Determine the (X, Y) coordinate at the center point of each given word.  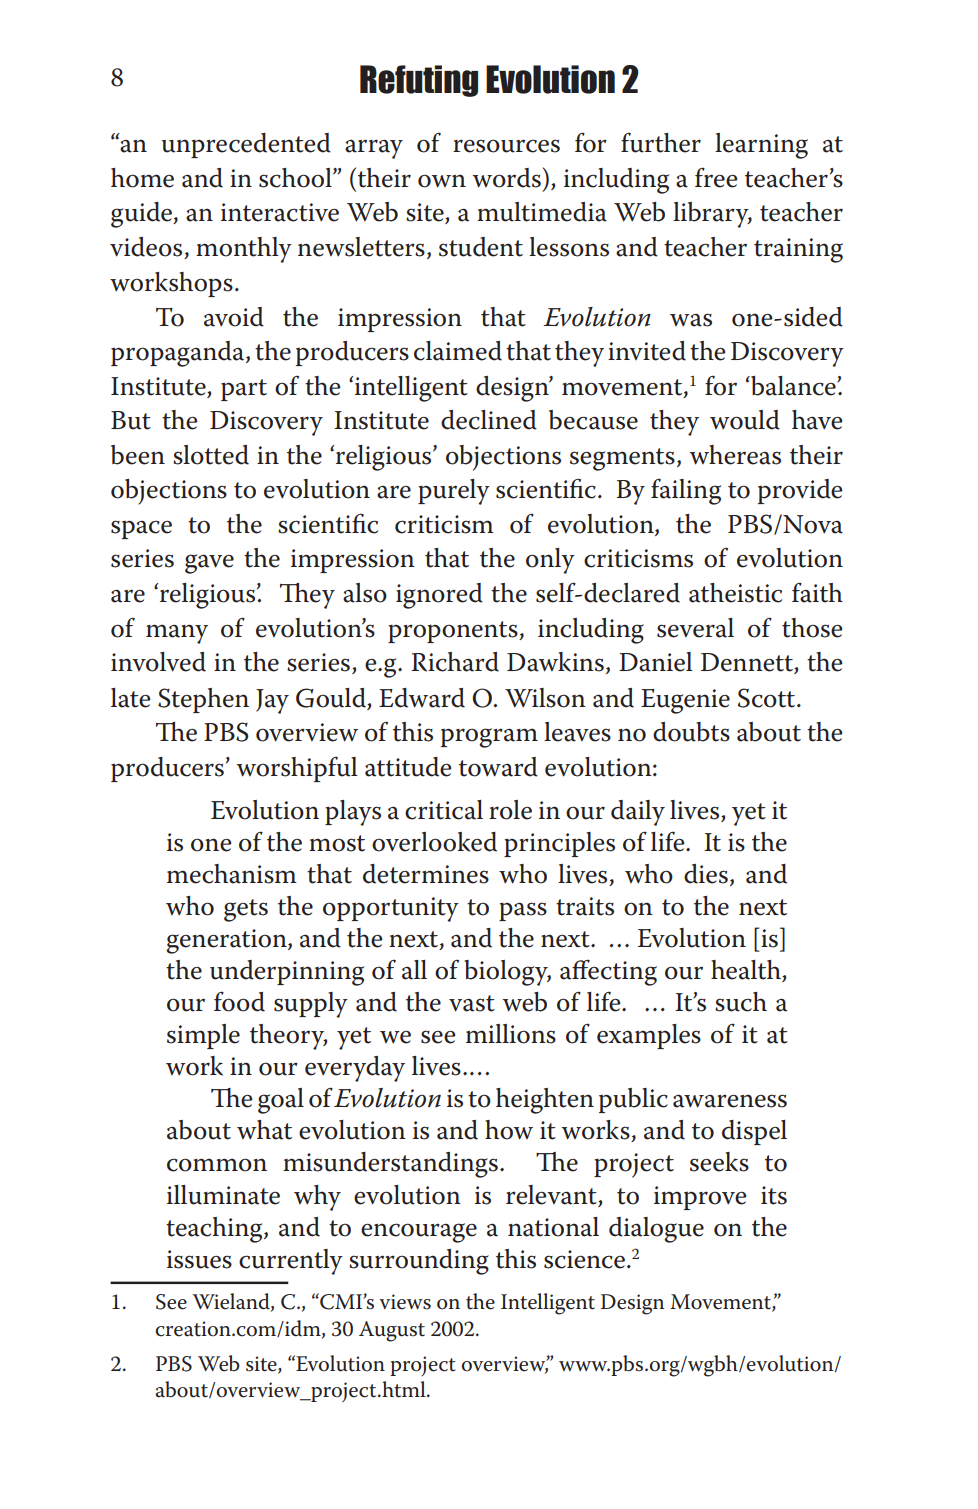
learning (761, 146)
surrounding (419, 1262)
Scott (766, 698)
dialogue (656, 1230)
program (489, 738)
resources (506, 146)
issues (199, 1259)
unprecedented (246, 145)
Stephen (203, 700)
